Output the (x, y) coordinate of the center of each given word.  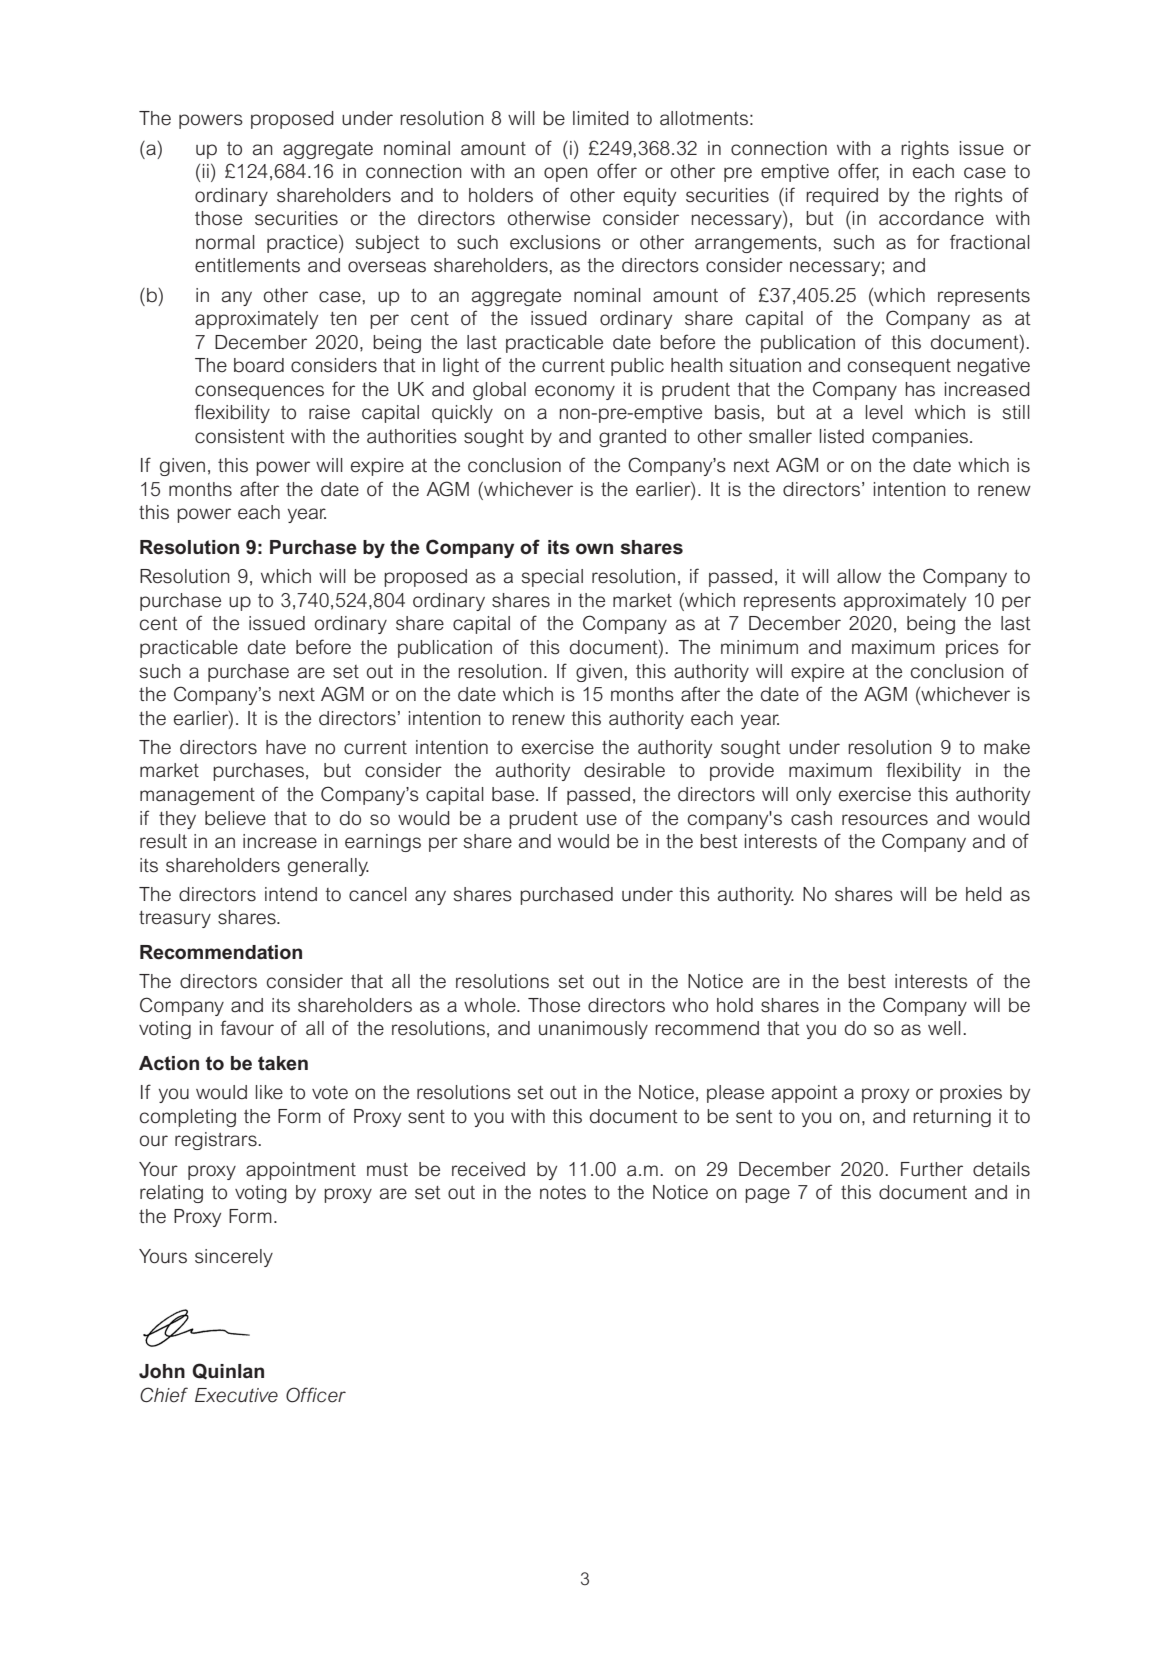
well (944, 1028)
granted (632, 438)
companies (921, 438)
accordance (931, 218)
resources (885, 820)
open (566, 174)
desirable (624, 770)
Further (932, 1169)
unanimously (593, 1030)
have (286, 747)
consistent (240, 436)
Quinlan (228, 1371)
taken (283, 1063)
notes (563, 1192)
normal (225, 242)
